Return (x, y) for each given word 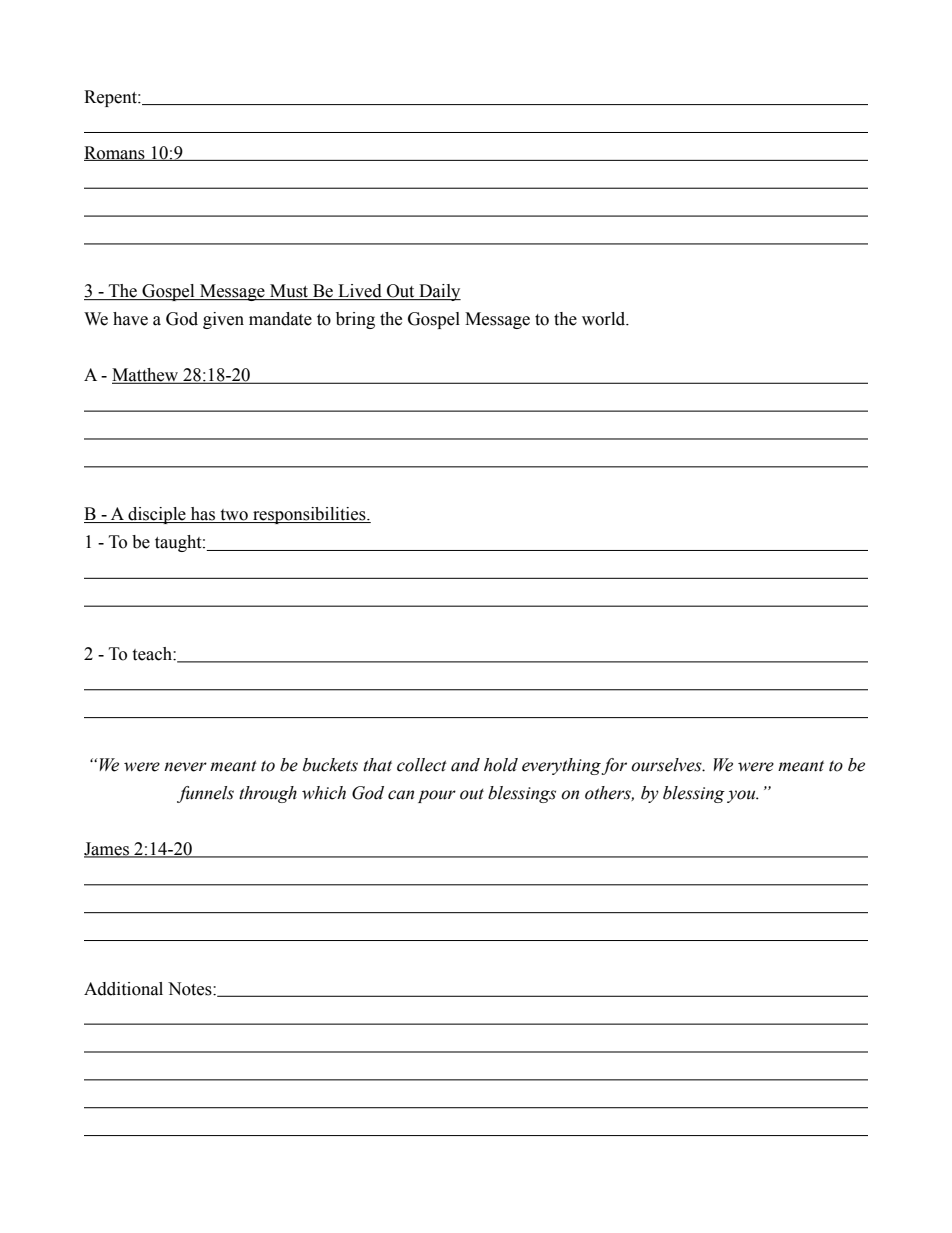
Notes (191, 989)
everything (562, 766)
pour (437, 796)
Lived (360, 292)
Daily (439, 292)
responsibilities (309, 515)
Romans (115, 153)
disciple (157, 515)
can (401, 795)
